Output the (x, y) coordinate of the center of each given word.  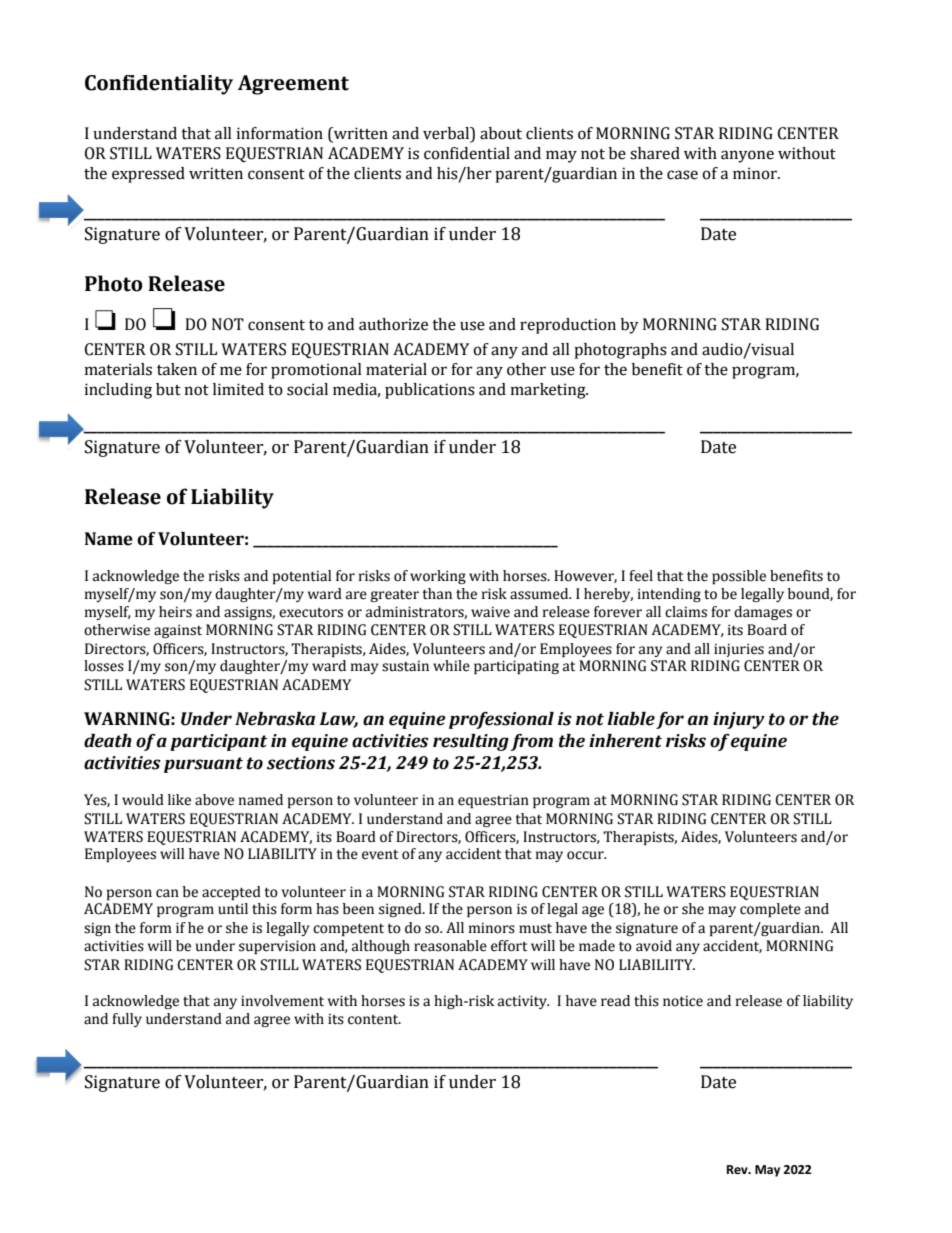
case (682, 175)
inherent (625, 741)
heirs (175, 612)
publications (430, 391)
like (179, 800)
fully (127, 1020)
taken (177, 369)
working (438, 577)
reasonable (450, 946)
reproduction (568, 326)
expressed (148, 175)
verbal (447, 133)
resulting (471, 742)
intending (669, 595)
